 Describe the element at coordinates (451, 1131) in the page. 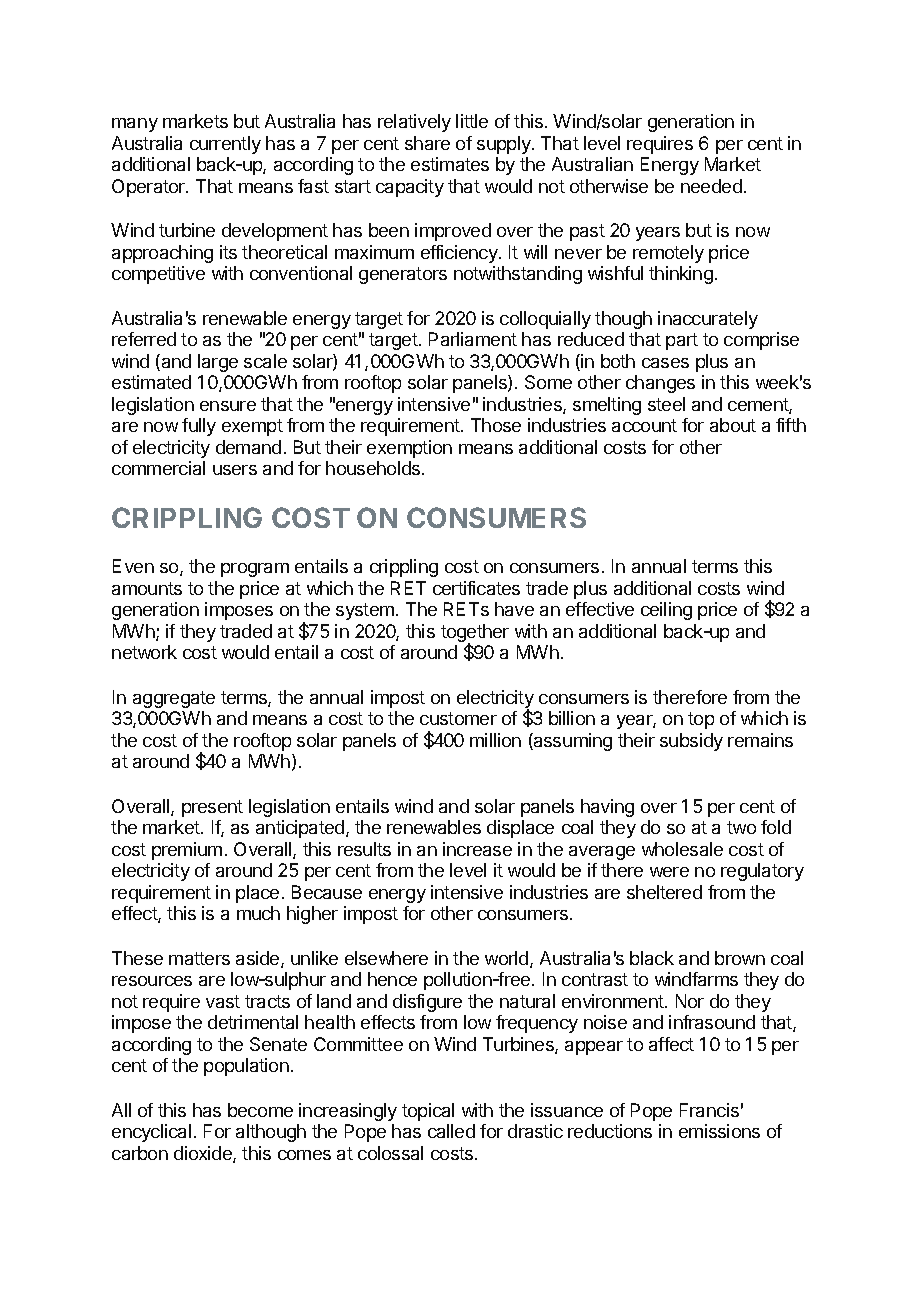

I see `called` at that location.
